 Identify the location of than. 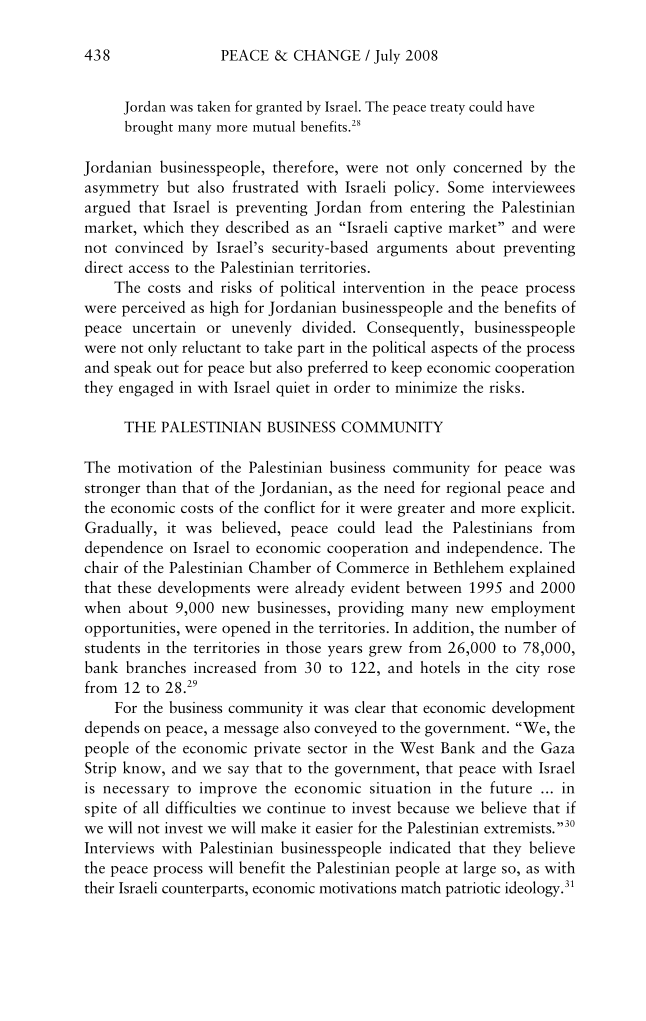
(161, 487).
